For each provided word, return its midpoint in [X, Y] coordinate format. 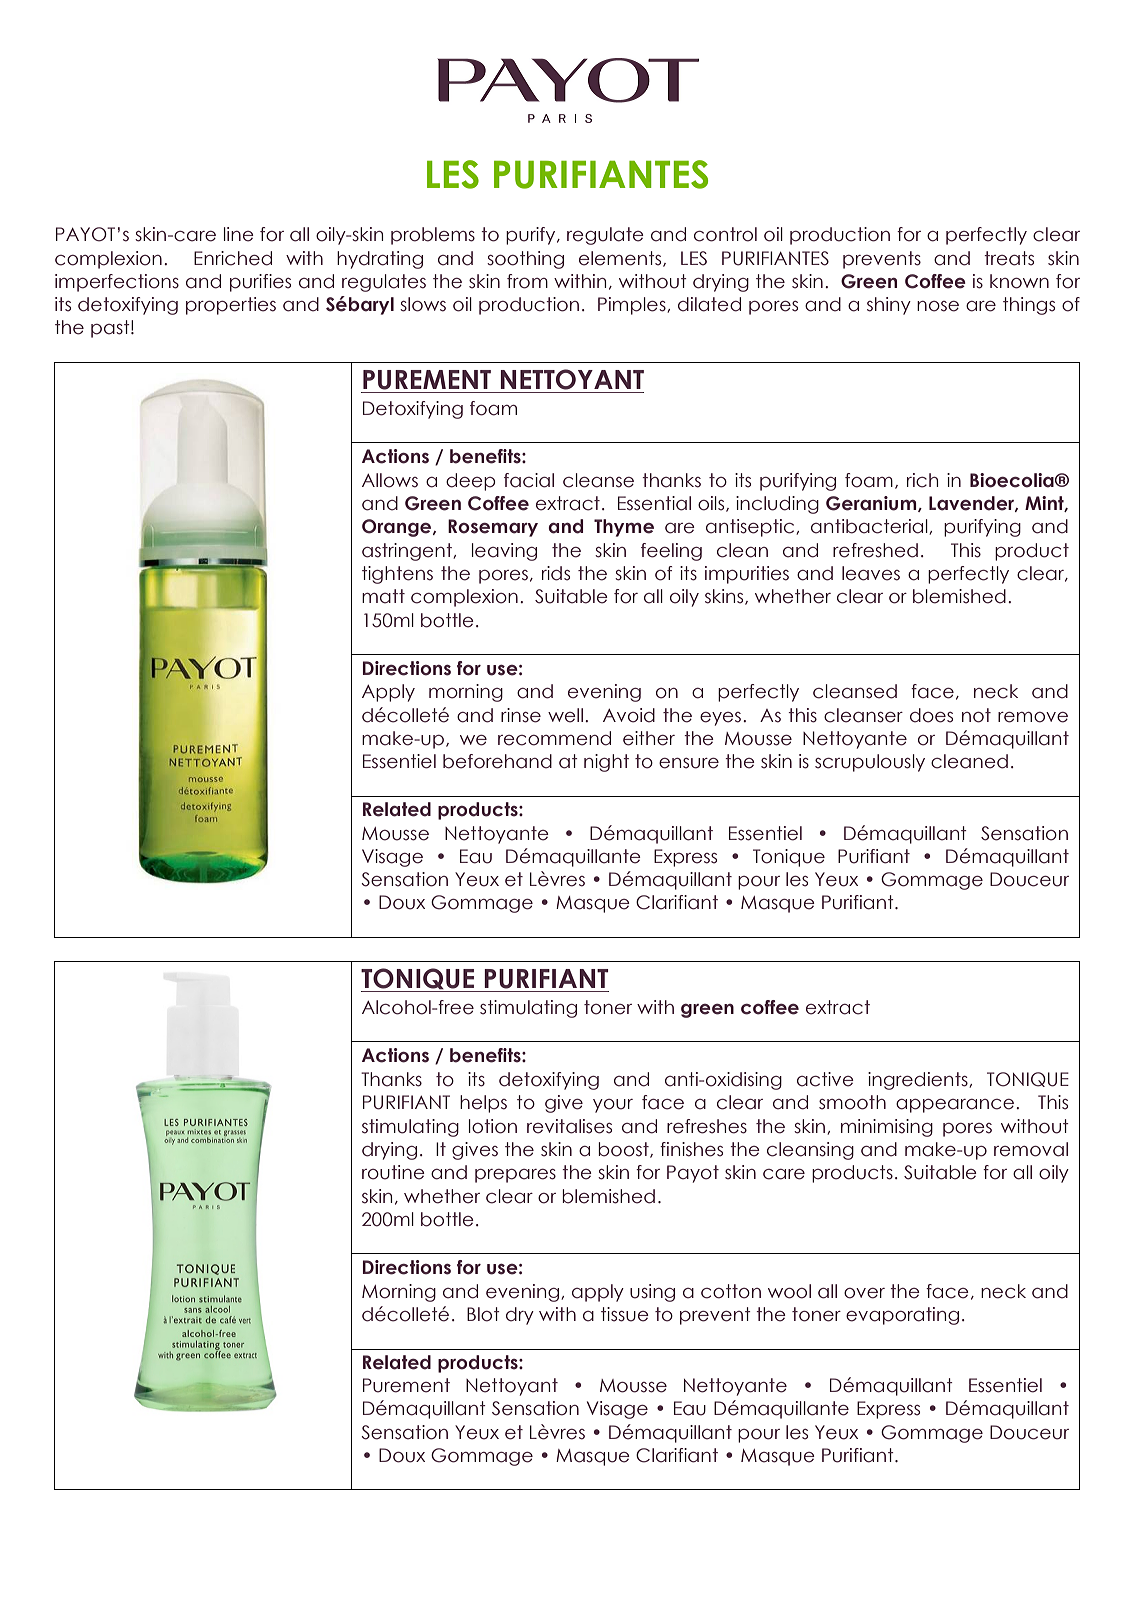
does [931, 715]
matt [383, 596]
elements [621, 259]
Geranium [872, 504]
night [606, 763]
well [565, 715]
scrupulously [870, 763]
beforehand [497, 761]
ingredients [919, 1081]
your [613, 1106]
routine [393, 1172]
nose [938, 306]
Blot [483, 1314]
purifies [260, 283]
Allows [390, 480]
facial [529, 480]
